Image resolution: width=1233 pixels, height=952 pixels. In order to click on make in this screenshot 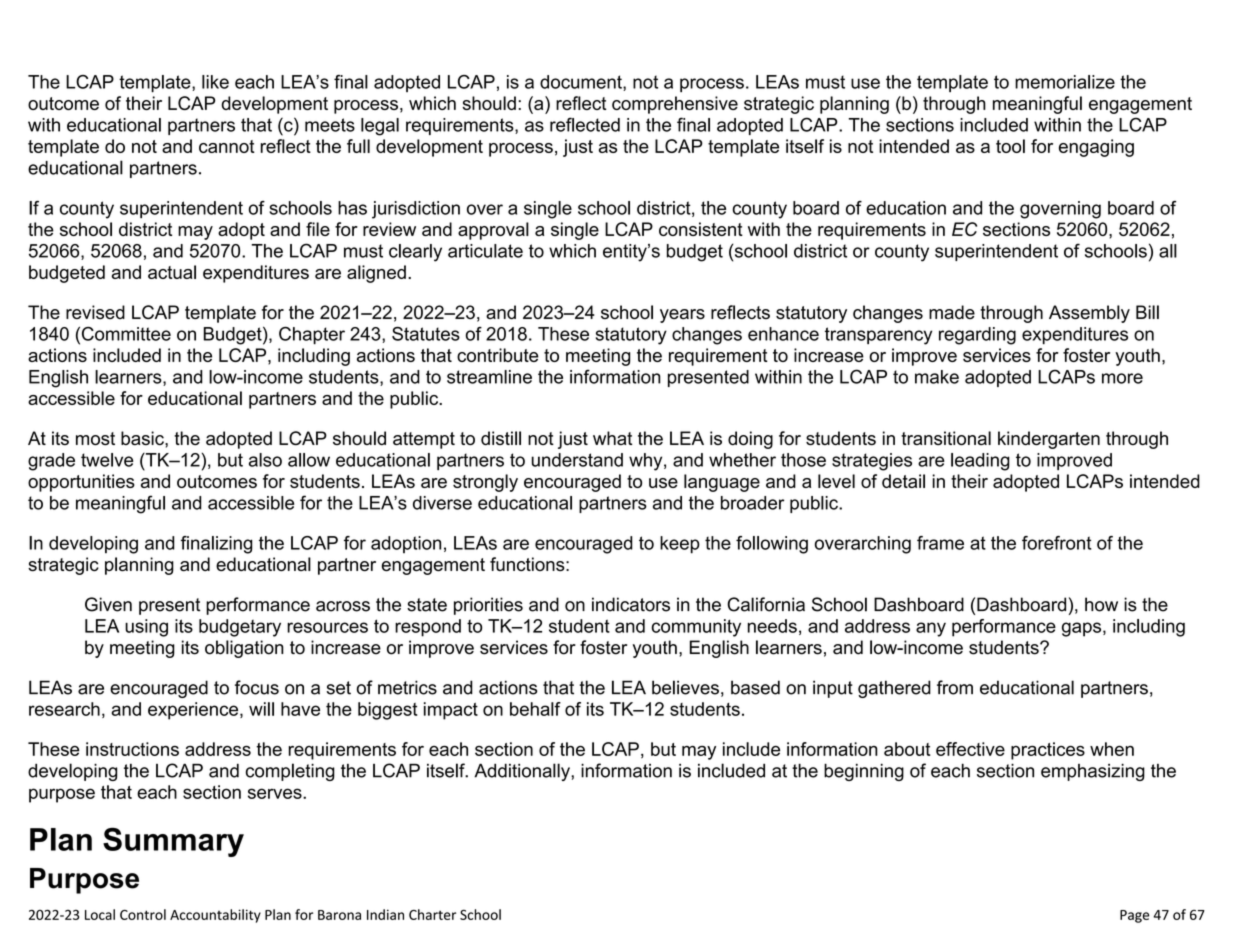, I will do `click(937, 377)`.
